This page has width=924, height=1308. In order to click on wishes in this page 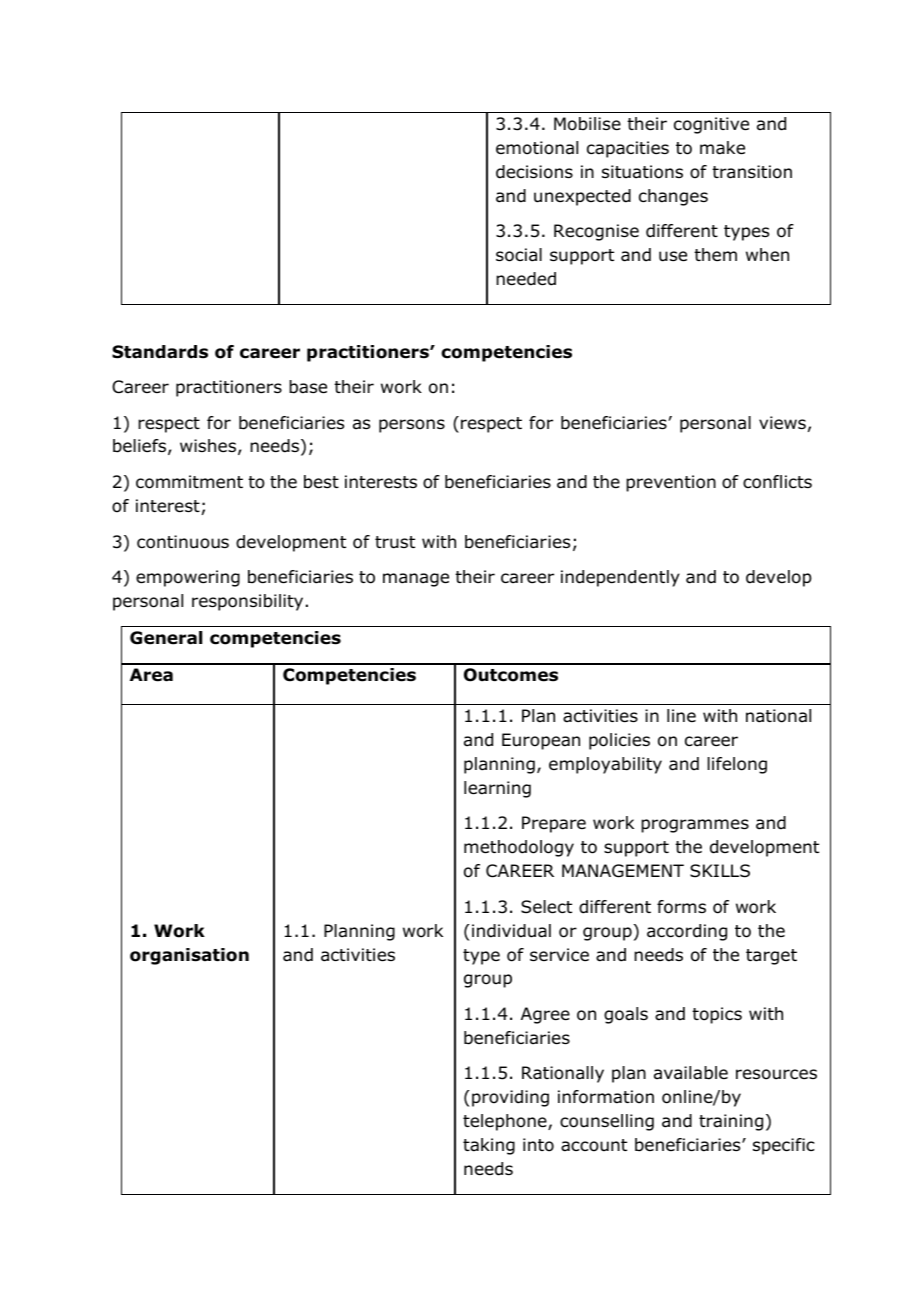, I will do `click(208, 445)`.
